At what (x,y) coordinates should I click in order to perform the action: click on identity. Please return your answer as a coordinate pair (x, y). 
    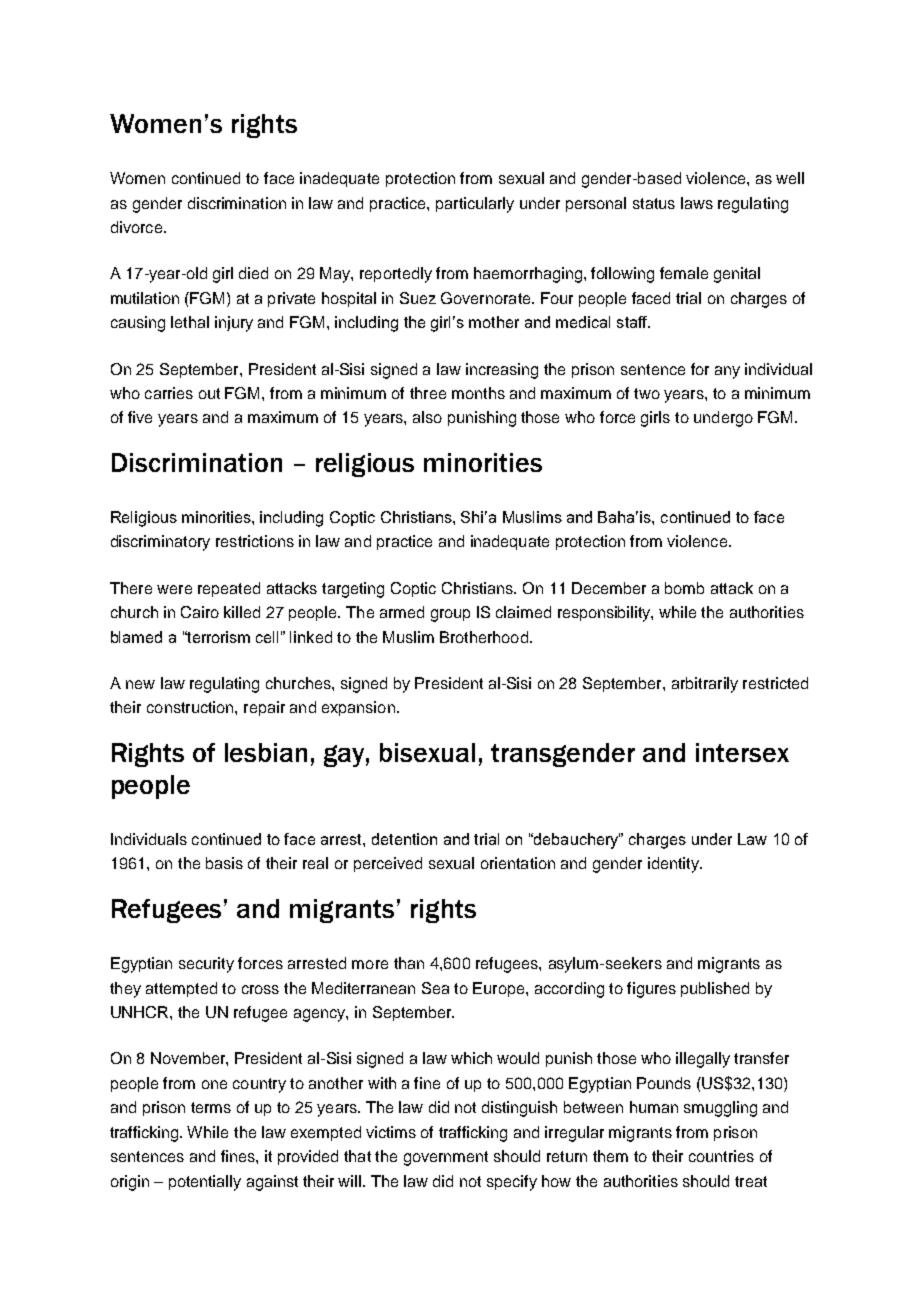
    Looking at the image, I should click on (674, 865).
